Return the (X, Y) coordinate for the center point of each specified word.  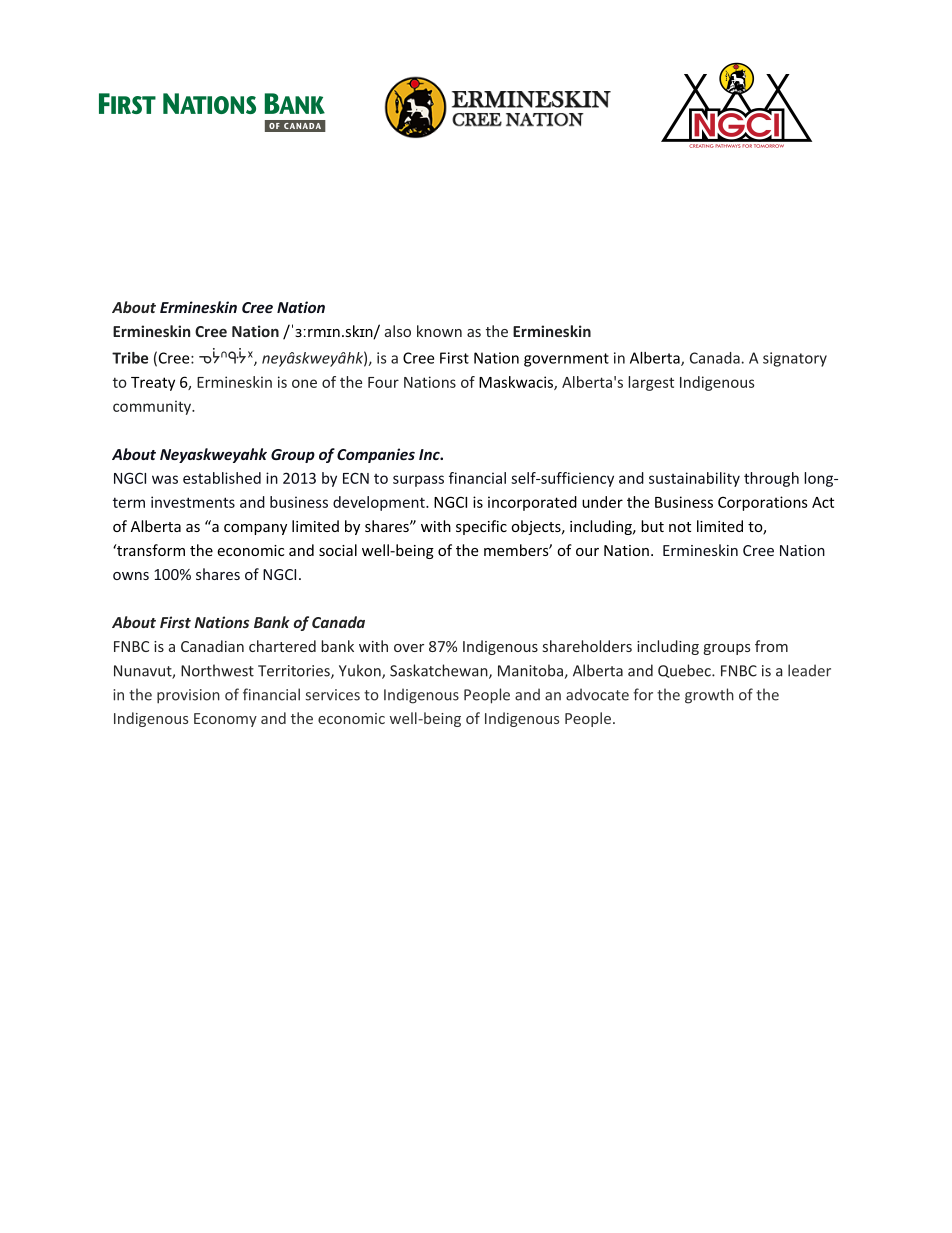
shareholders (587, 646)
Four (383, 382)
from (771, 646)
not (680, 527)
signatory (795, 359)
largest (651, 383)
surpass (418, 481)
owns (131, 576)
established (222, 478)
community (153, 407)
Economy (225, 720)
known (439, 331)
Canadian (212, 646)
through (771, 479)
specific (481, 527)
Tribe (130, 358)
